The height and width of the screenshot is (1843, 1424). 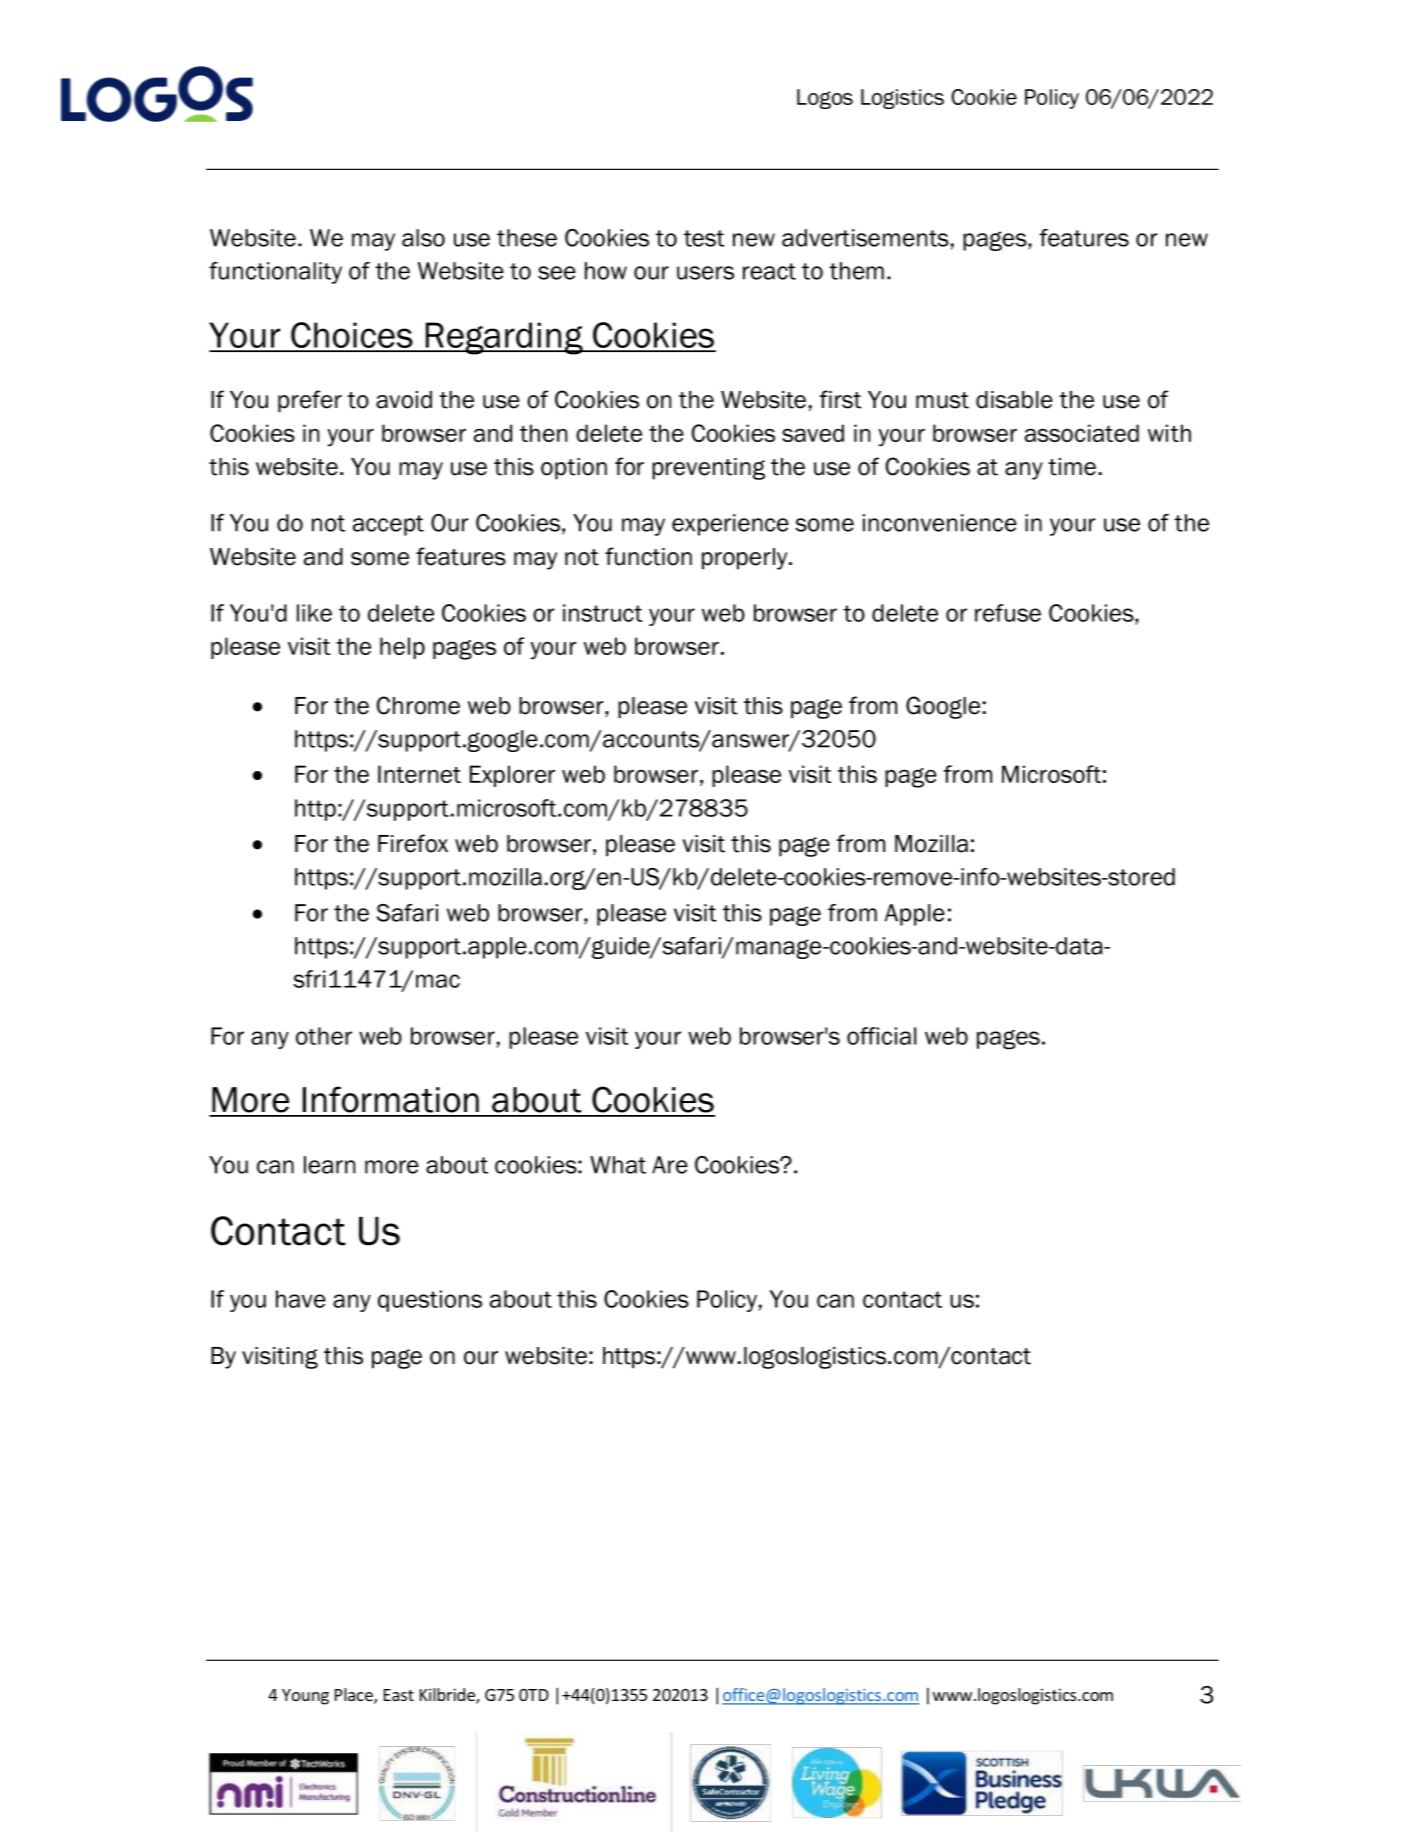 I want to click on official, so click(x=881, y=1036).
